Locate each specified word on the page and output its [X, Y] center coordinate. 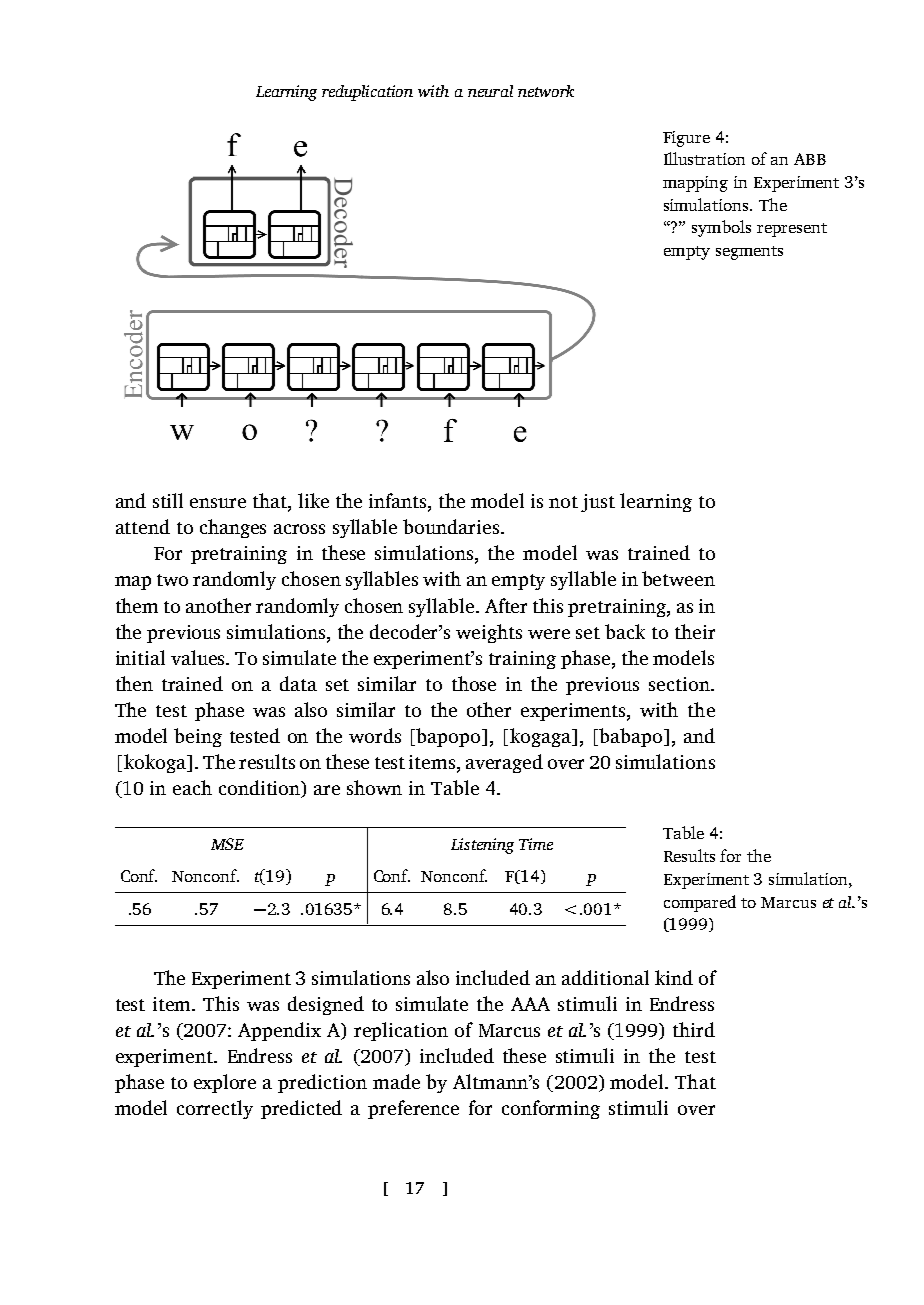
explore [225, 1083]
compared [700, 903]
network [546, 91]
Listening [482, 846]
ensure [218, 503]
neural [490, 91]
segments [749, 253]
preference [413, 1109]
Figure [686, 139]
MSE [227, 844]
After [506, 605]
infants [399, 502]
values [199, 657]
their [695, 631]
